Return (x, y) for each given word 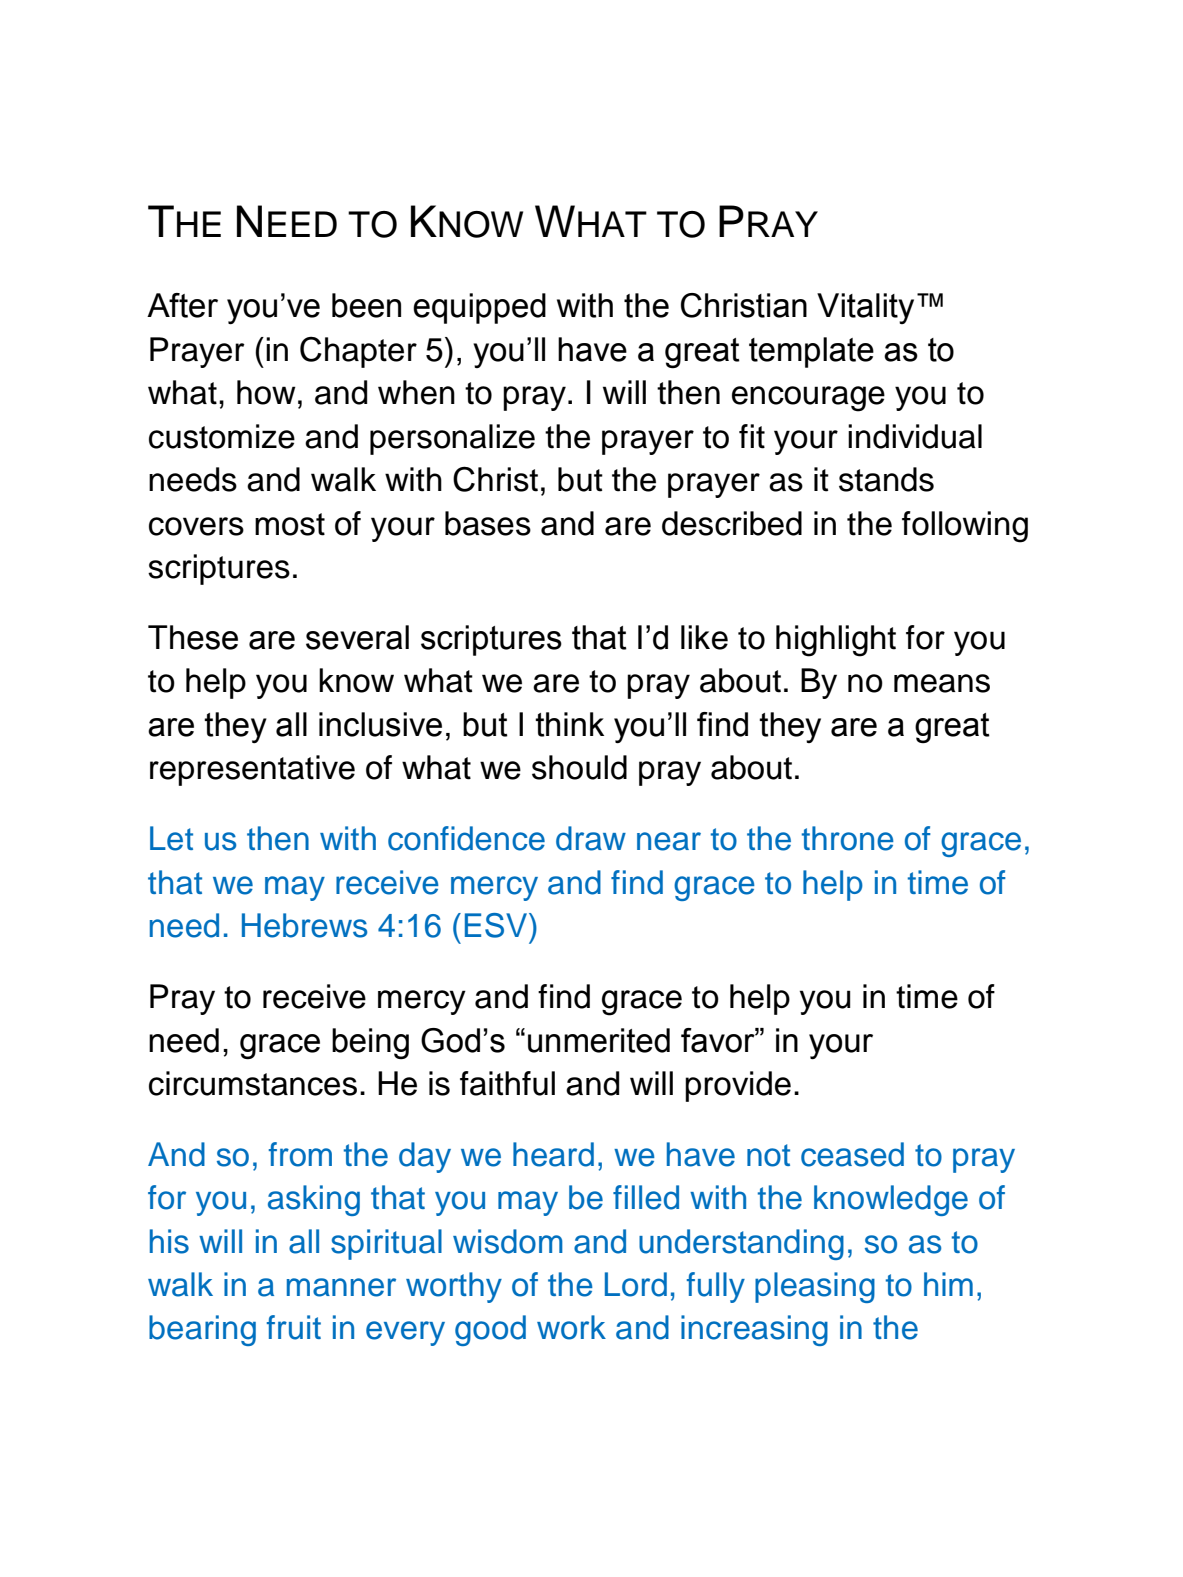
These (193, 637)
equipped (479, 308)
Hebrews (304, 925)
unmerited (599, 1040)
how (266, 392)
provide (738, 1086)
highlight (836, 641)
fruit (294, 1327)
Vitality (865, 308)
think (569, 724)
